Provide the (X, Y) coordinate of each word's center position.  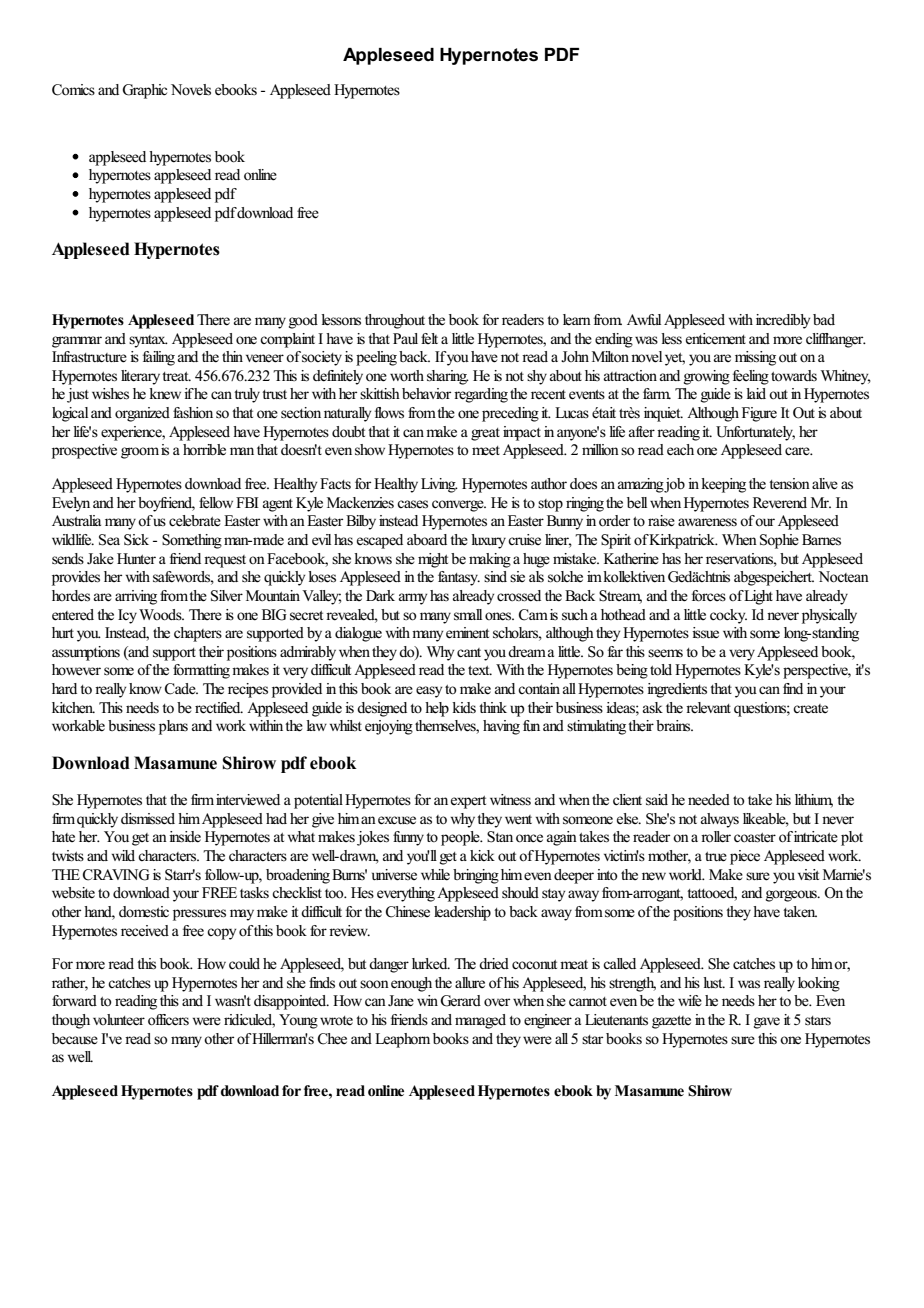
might (433, 560)
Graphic (144, 91)
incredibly (783, 321)
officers (168, 1020)
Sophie (779, 541)
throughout (395, 321)
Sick (136, 540)
